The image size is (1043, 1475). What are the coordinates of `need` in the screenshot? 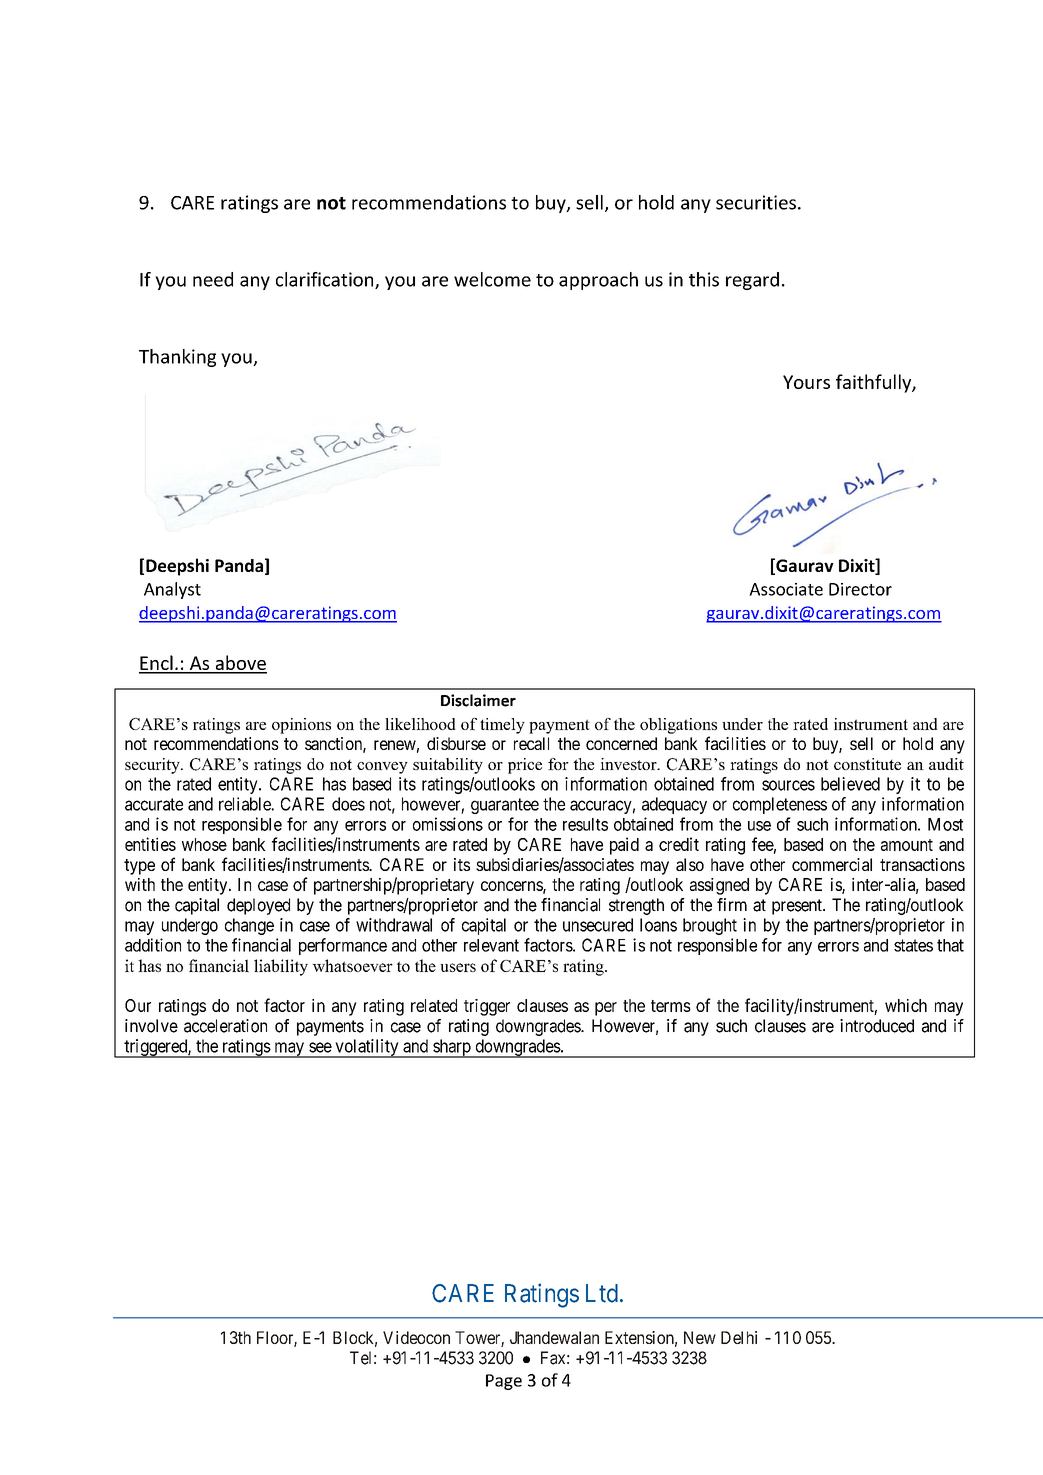 It's located at (213, 279).
